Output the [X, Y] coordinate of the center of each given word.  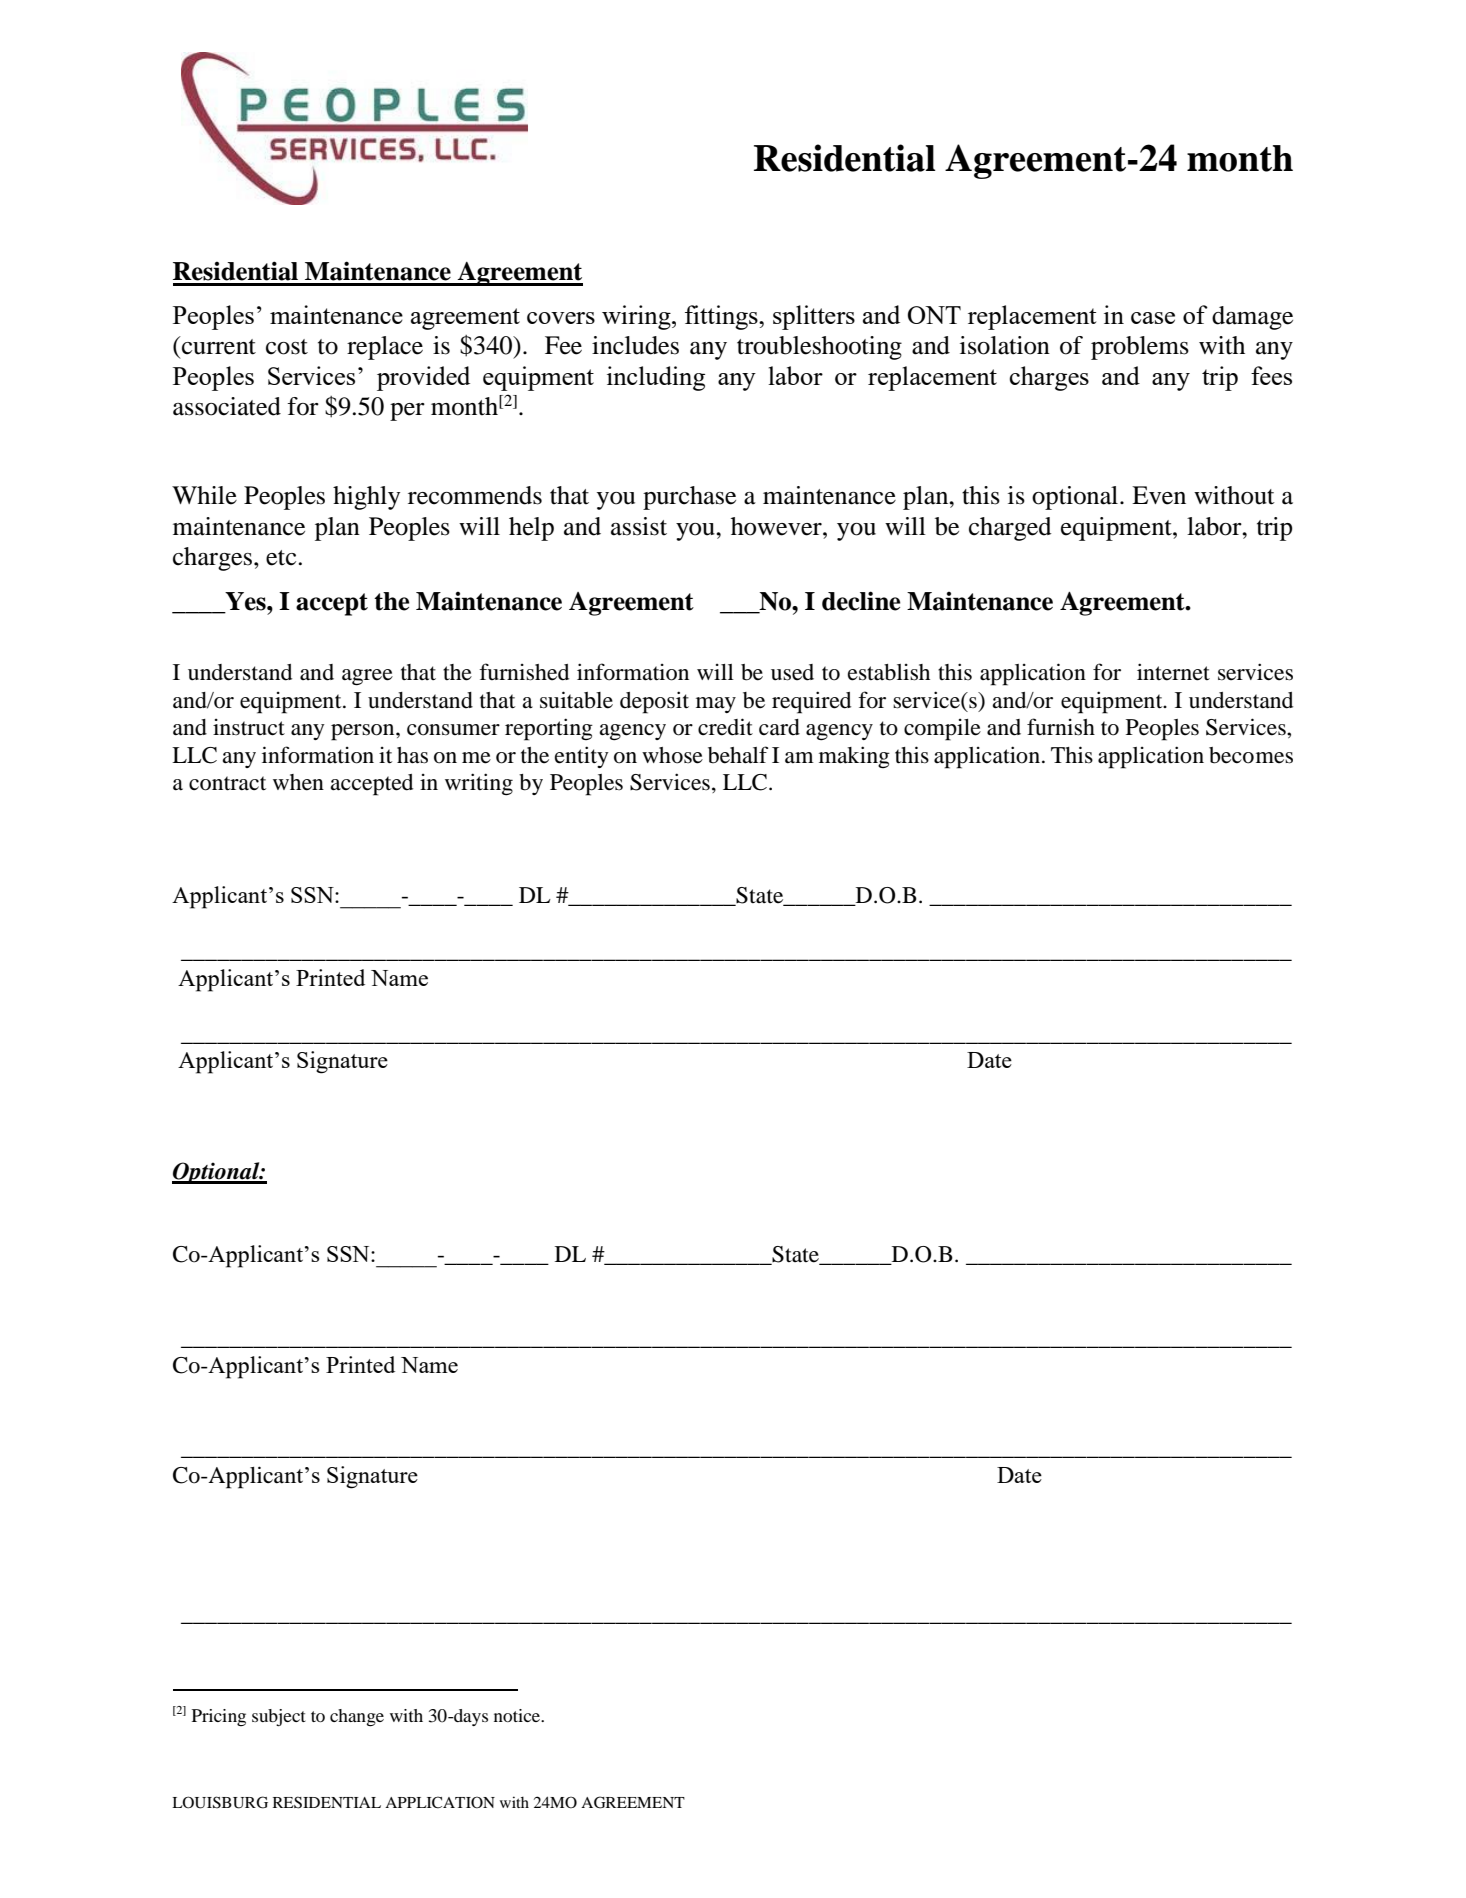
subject [279, 1717]
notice [518, 1715]
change [357, 1718]
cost [287, 347]
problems [1140, 348]
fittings [722, 317]
